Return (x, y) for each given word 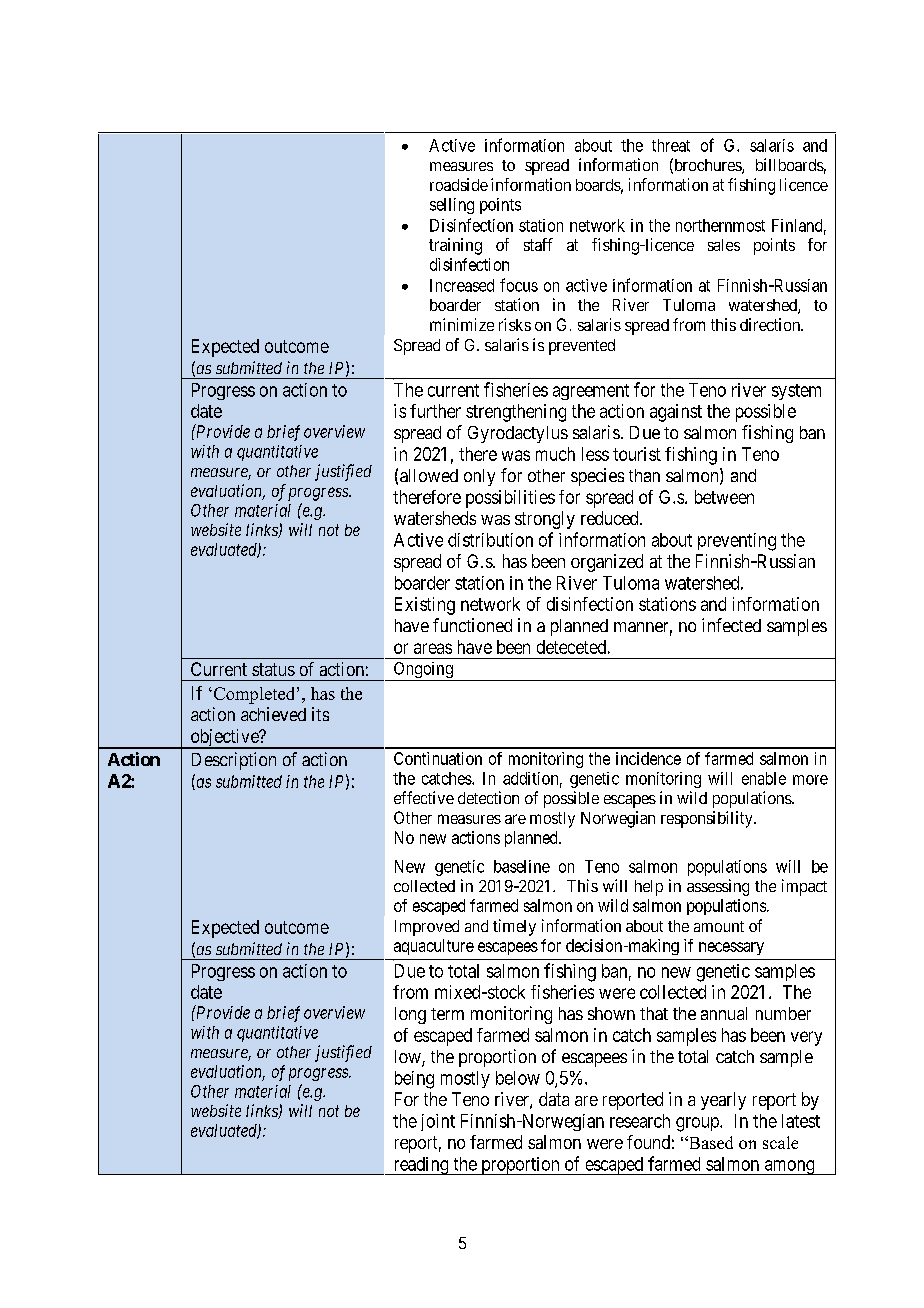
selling (452, 206)
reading (421, 1166)
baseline (522, 866)
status (273, 669)
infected (731, 625)
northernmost (720, 225)
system (796, 392)
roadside (459, 184)
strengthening (516, 413)
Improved (427, 928)
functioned (472, 625)
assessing (718, 887)
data (554, 1099)
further (435, 411)
